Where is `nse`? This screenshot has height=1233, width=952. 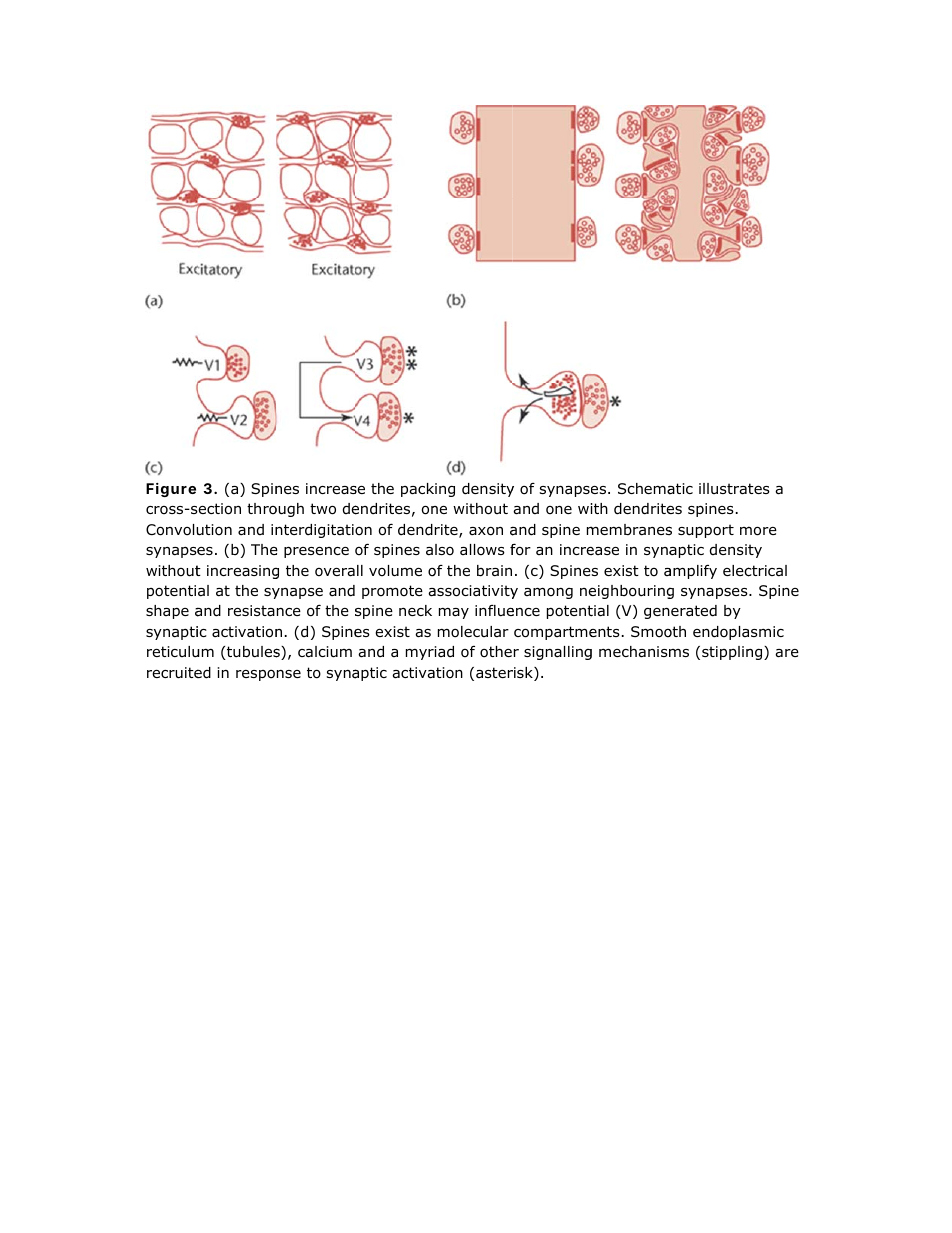
nse is located at coordinates (289, 674).
